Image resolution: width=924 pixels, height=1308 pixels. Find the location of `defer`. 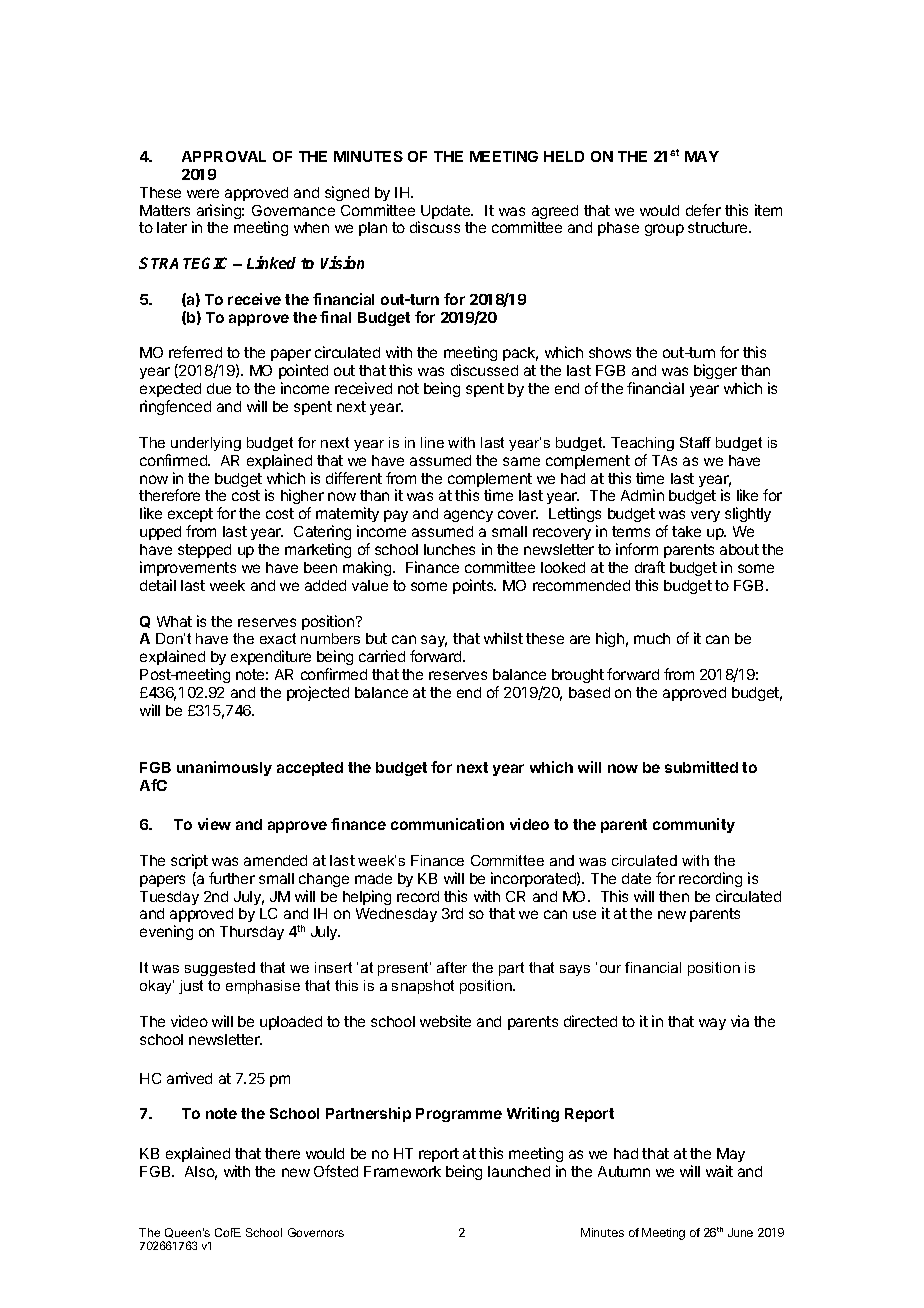

defer is located at coordinates (703, 210).
